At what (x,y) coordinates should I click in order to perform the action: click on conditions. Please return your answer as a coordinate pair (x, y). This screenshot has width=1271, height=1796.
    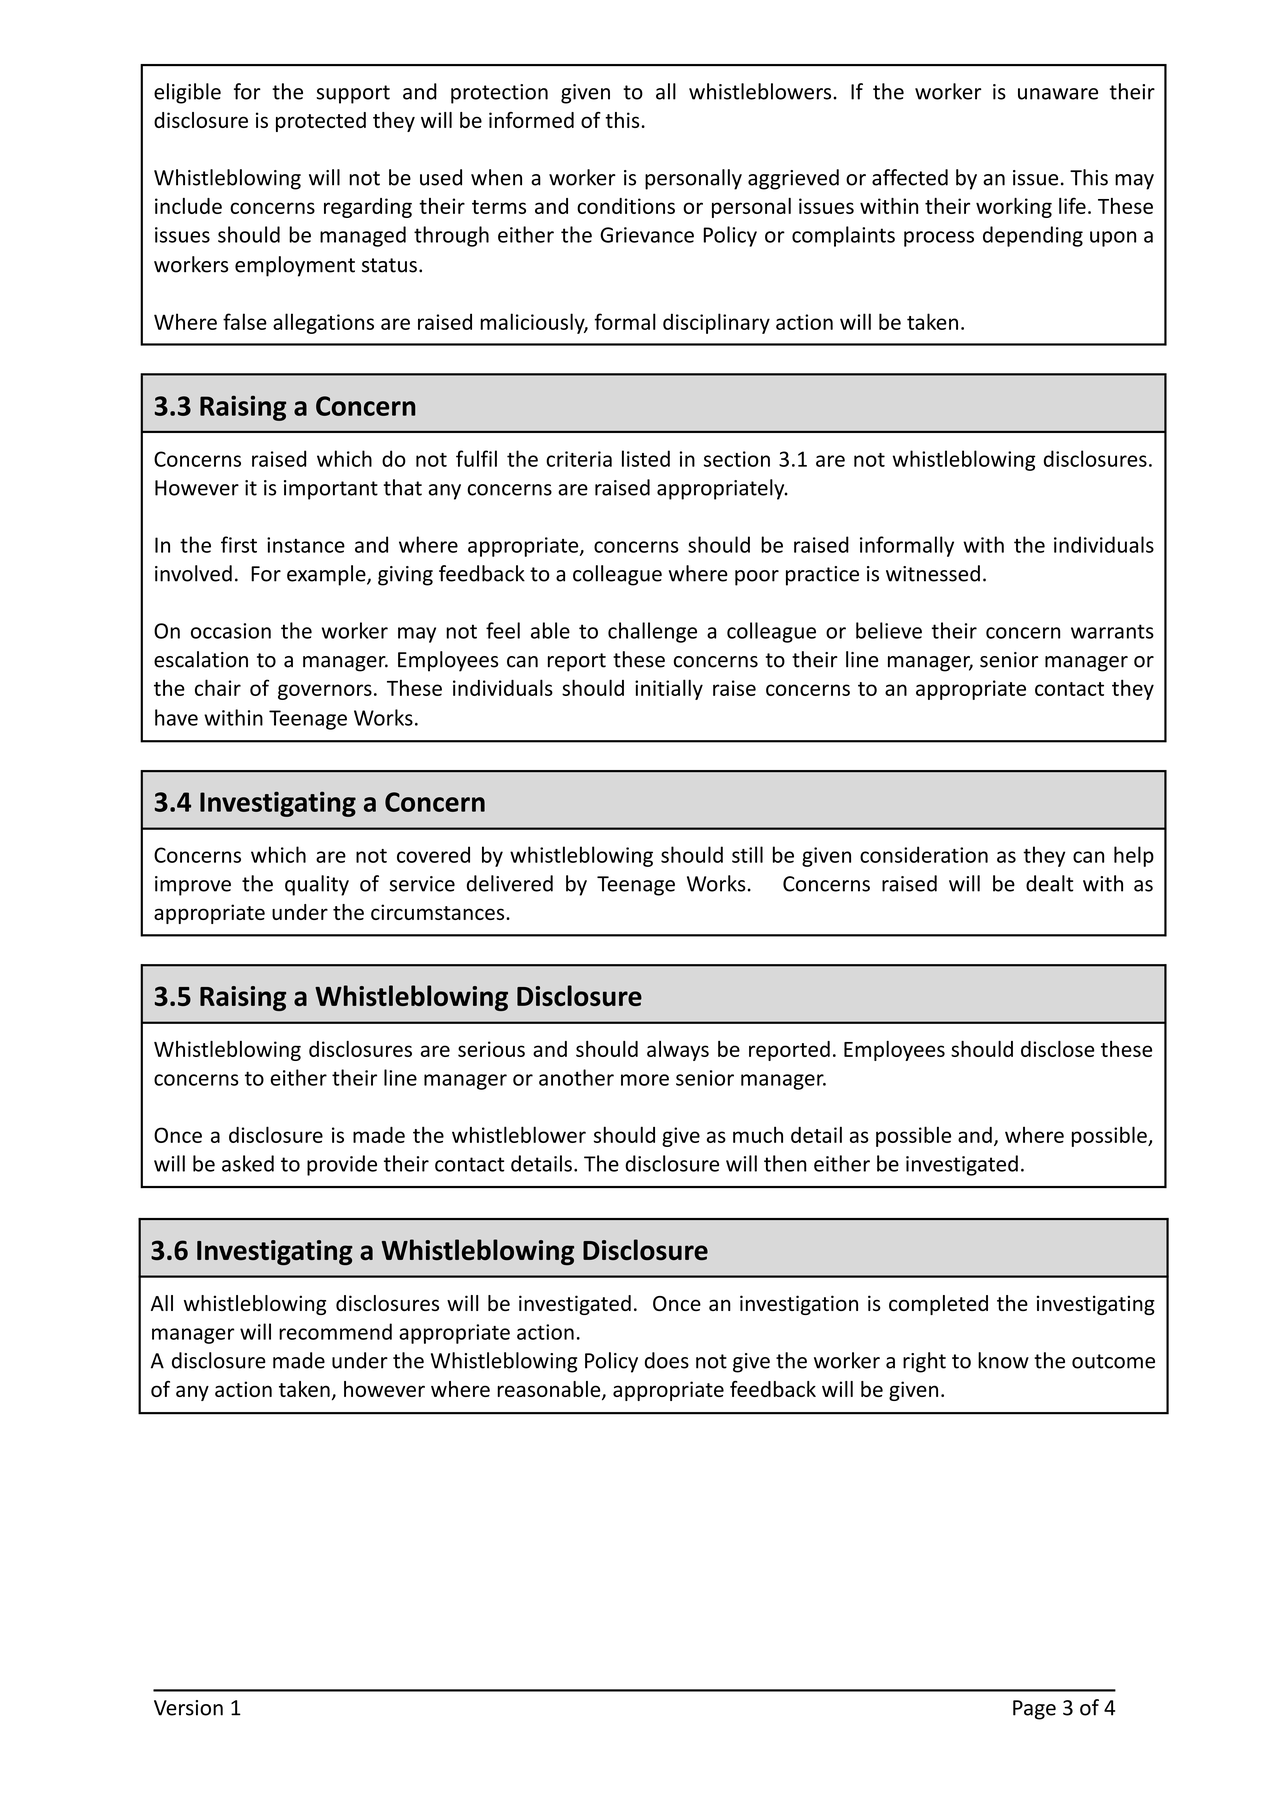
    Looking at the image, I should click on (626, 206).
